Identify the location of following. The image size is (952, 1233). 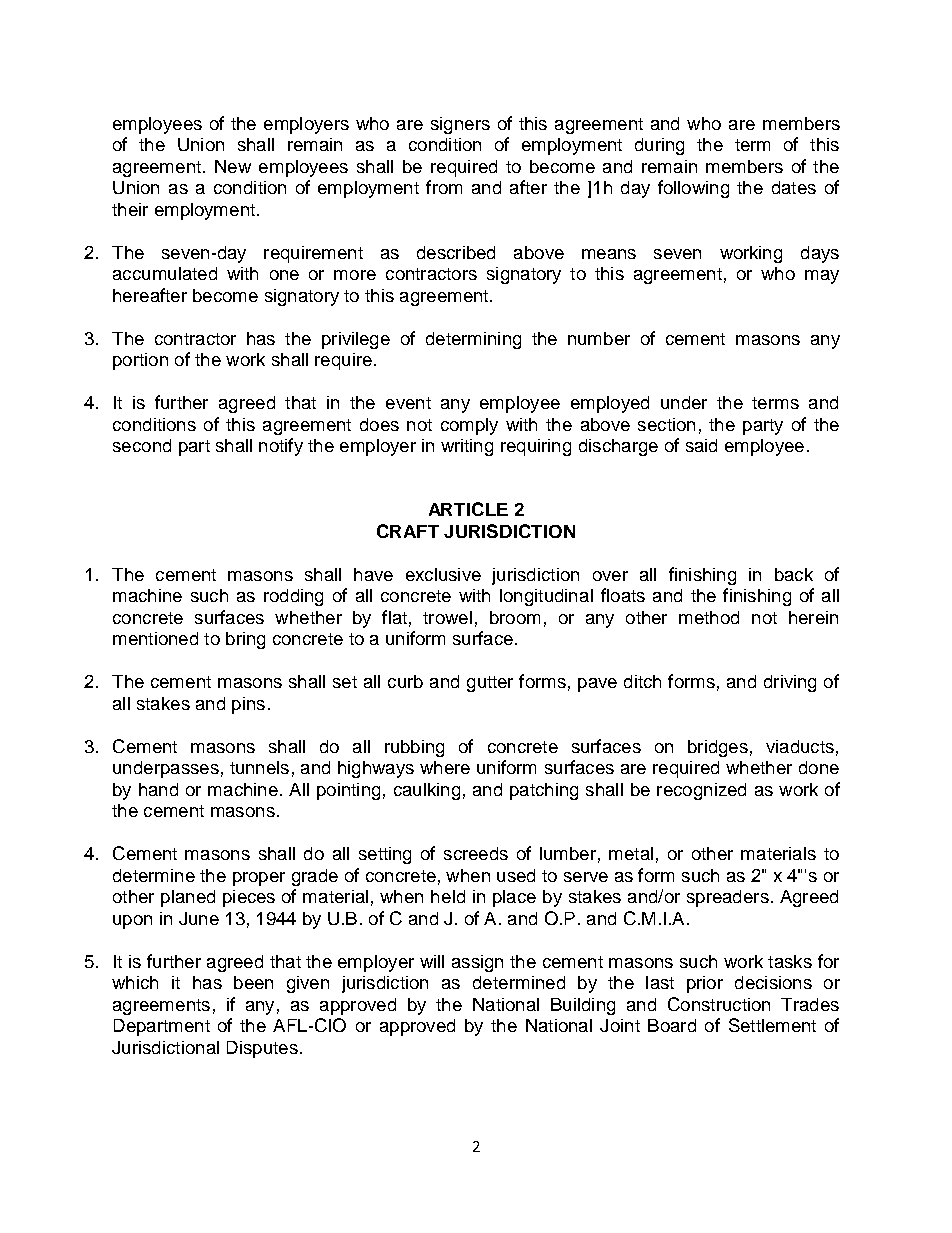
(693, 189).
